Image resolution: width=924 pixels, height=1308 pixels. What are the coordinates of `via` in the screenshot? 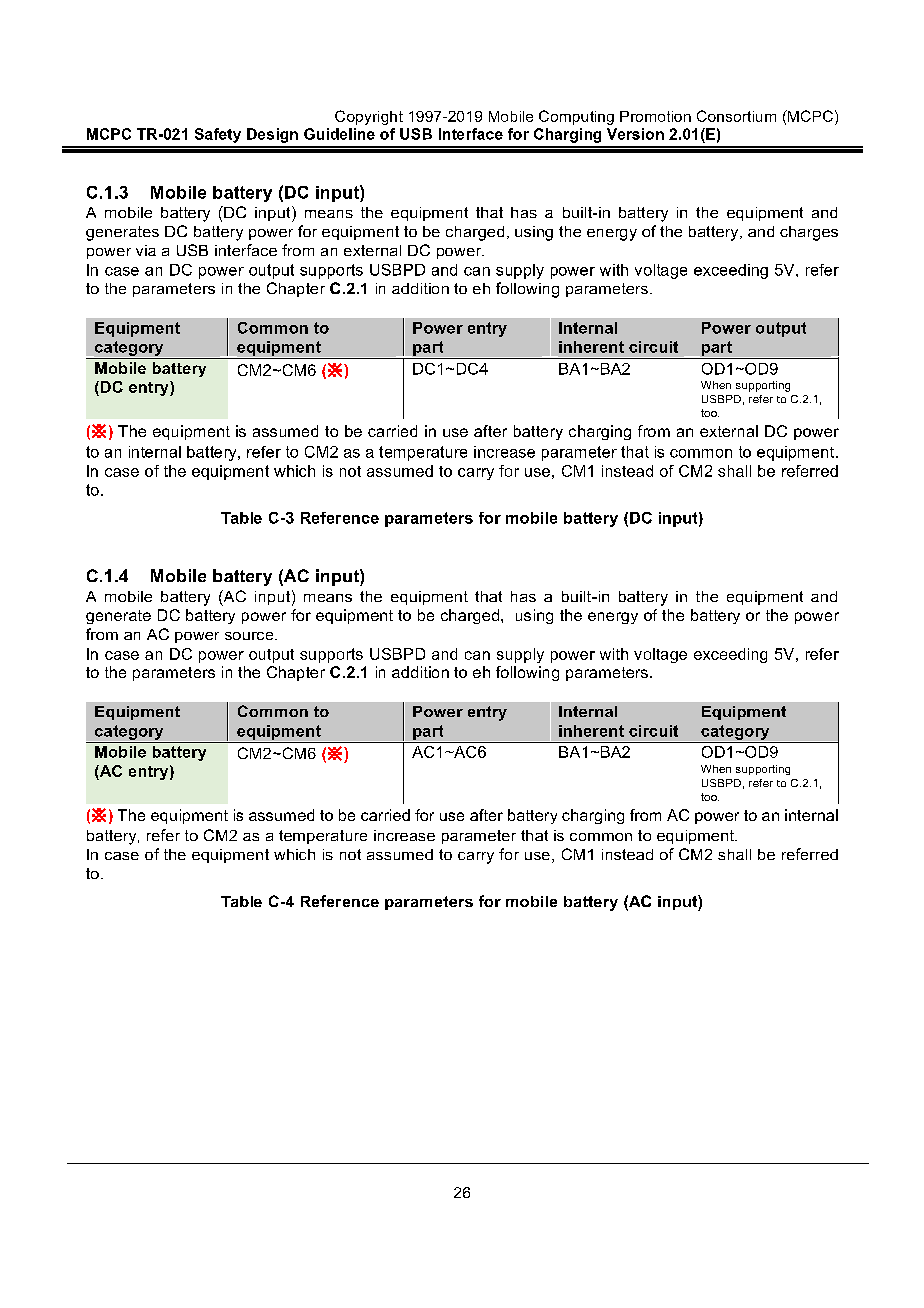 It's located at (146, 250).
